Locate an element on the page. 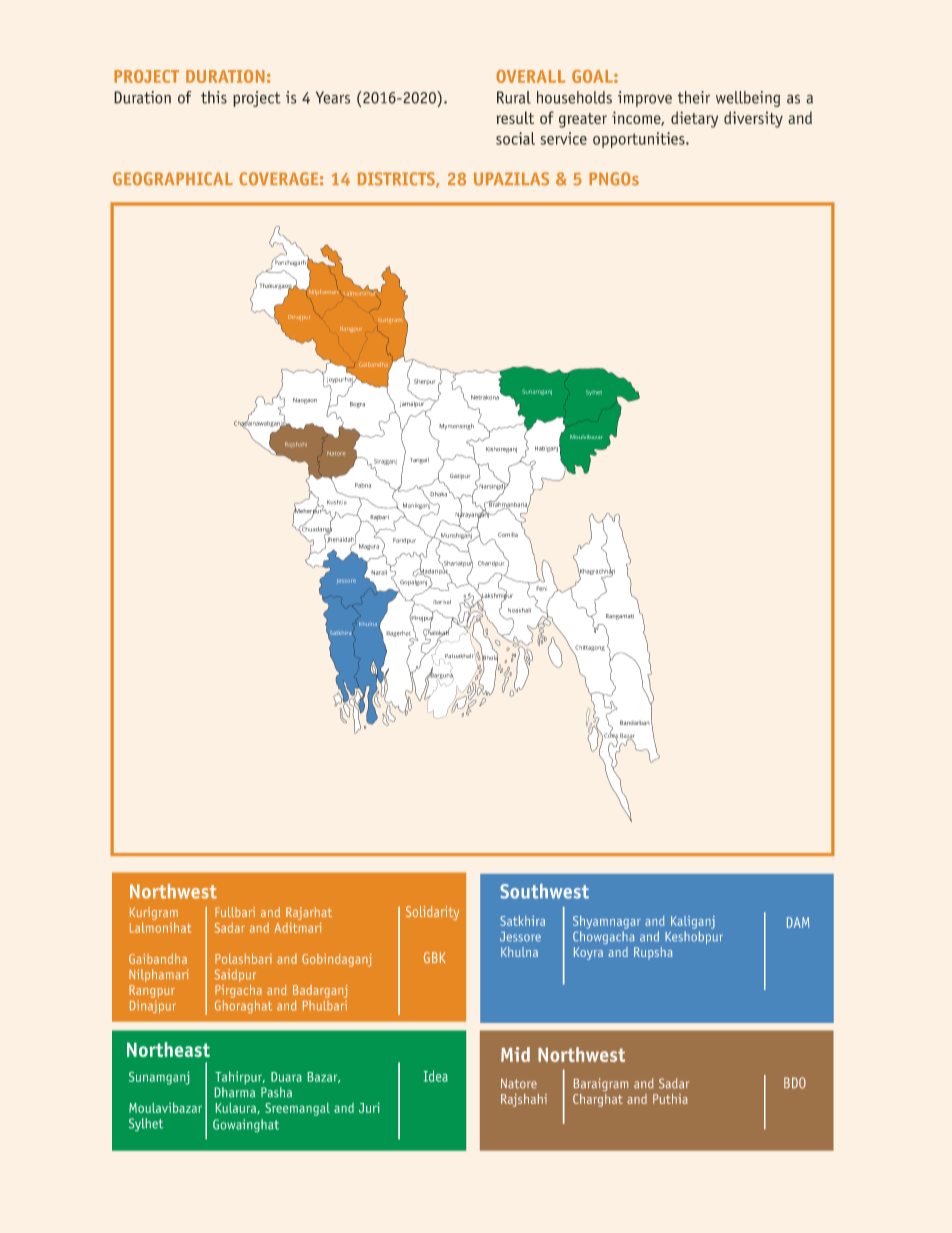  DAM is located at coordinates (798, 922).
